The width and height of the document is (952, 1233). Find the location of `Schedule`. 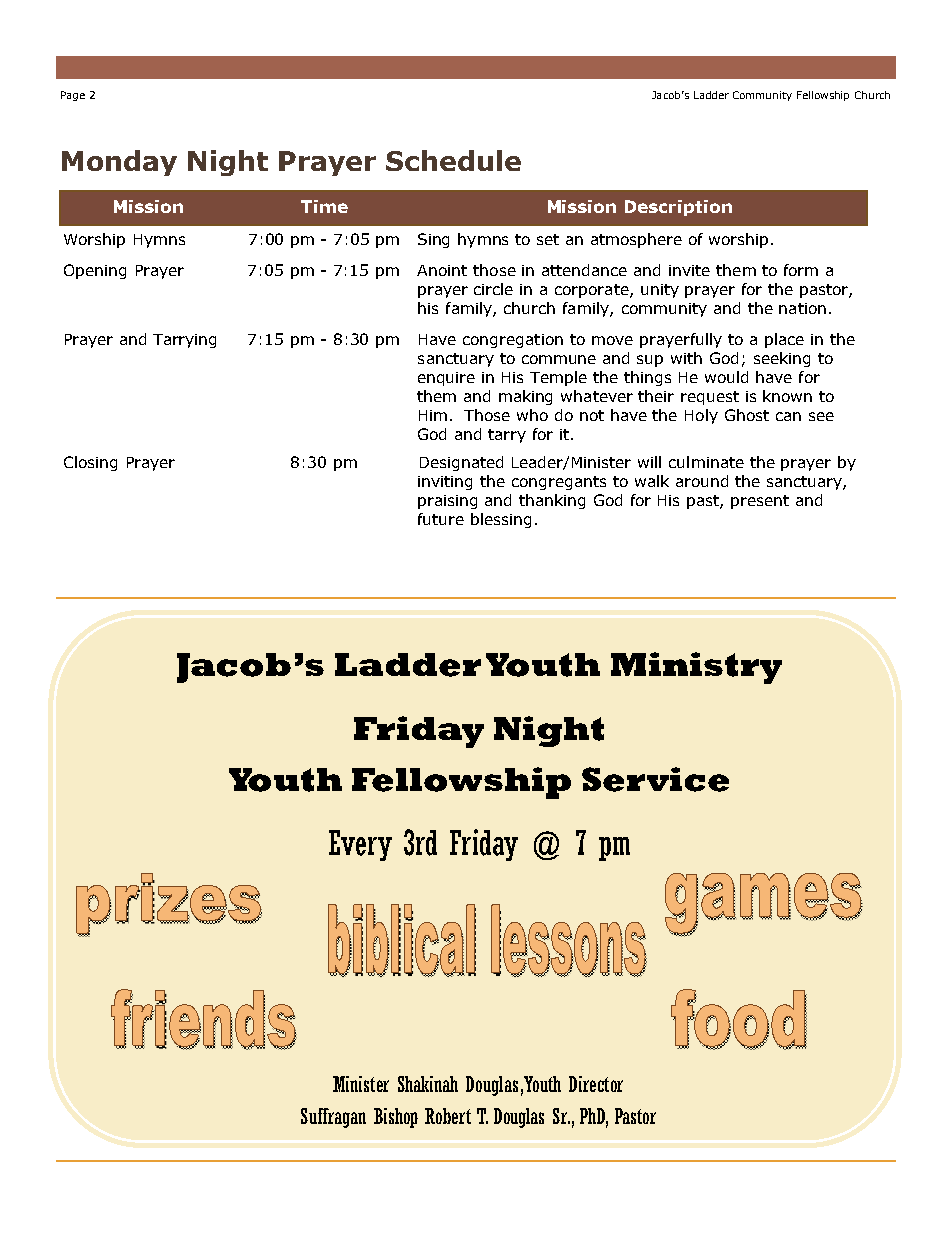

Schedule is located at coordinates (453, 160).
